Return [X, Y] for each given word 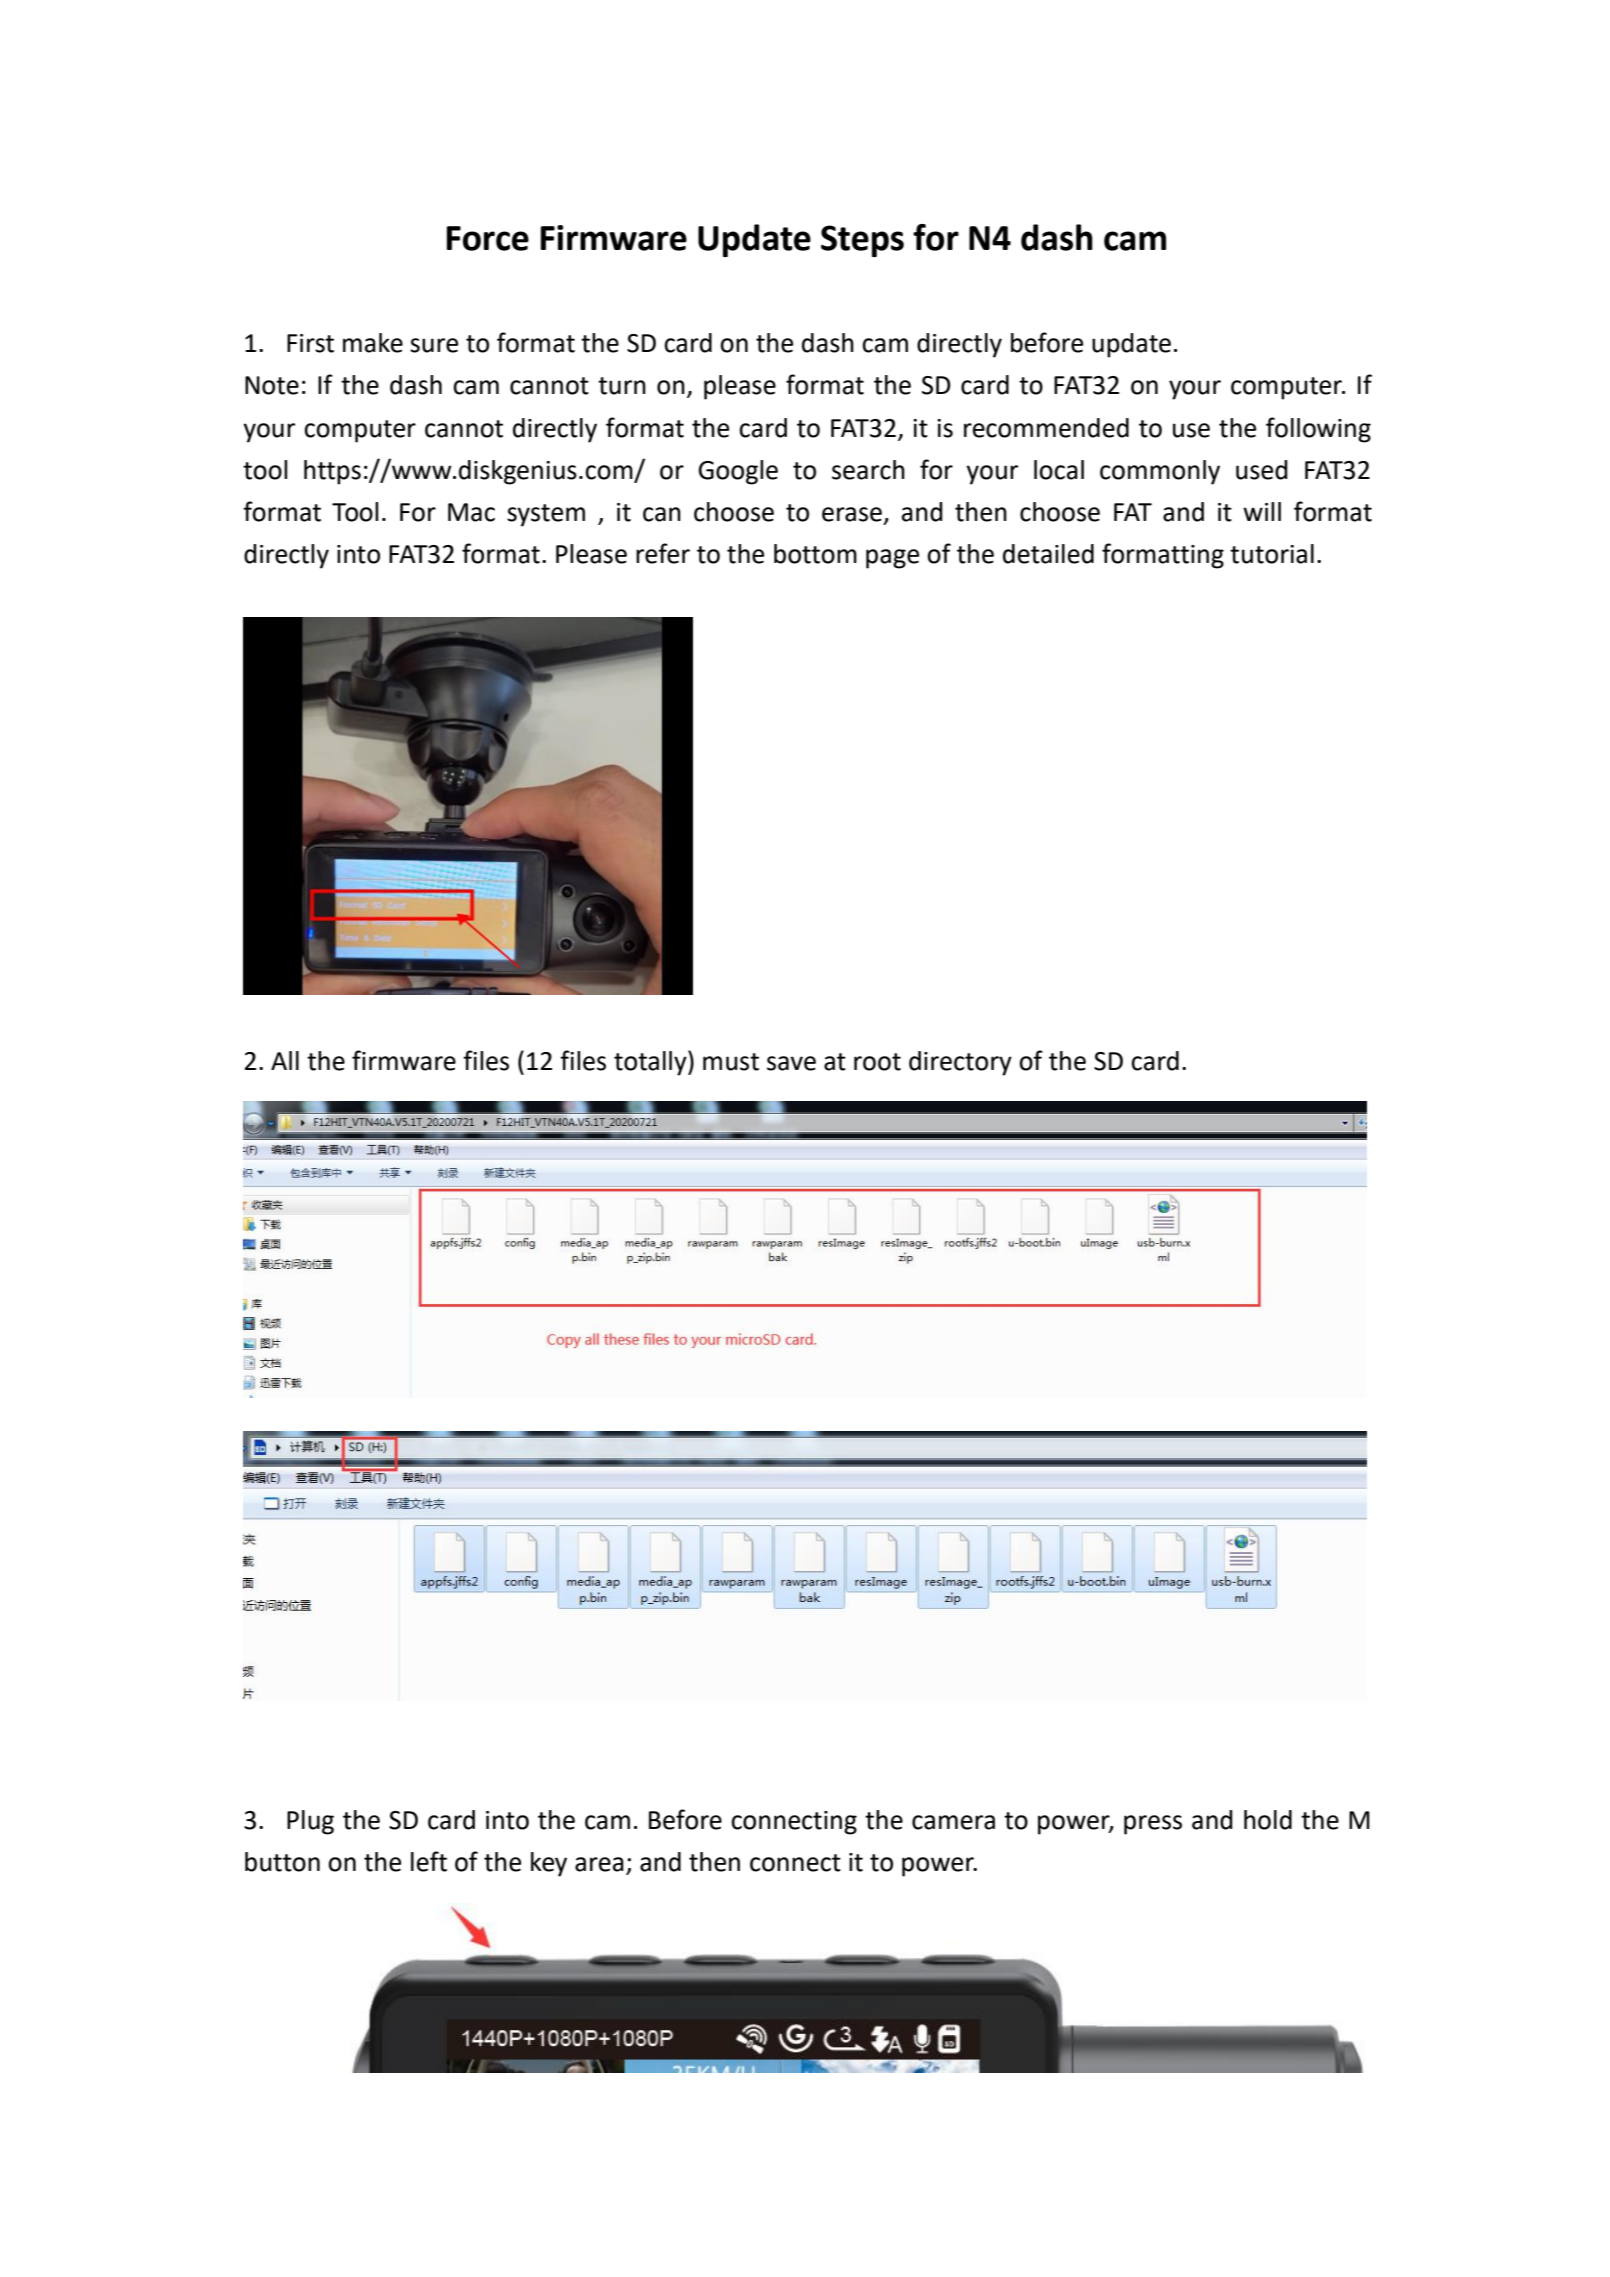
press [1153, 1825]
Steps [862, 241]
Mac [471, 512]
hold [1268, 1820]
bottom [815, 554]
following [1318, 430]
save [791, 1063]
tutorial [1272, 554]
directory [960, 1063]
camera [953, 1822]
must [731, 1062]
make [373, 343]
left [429, 1861]
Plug [310, 1822]
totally [651, 1063]
